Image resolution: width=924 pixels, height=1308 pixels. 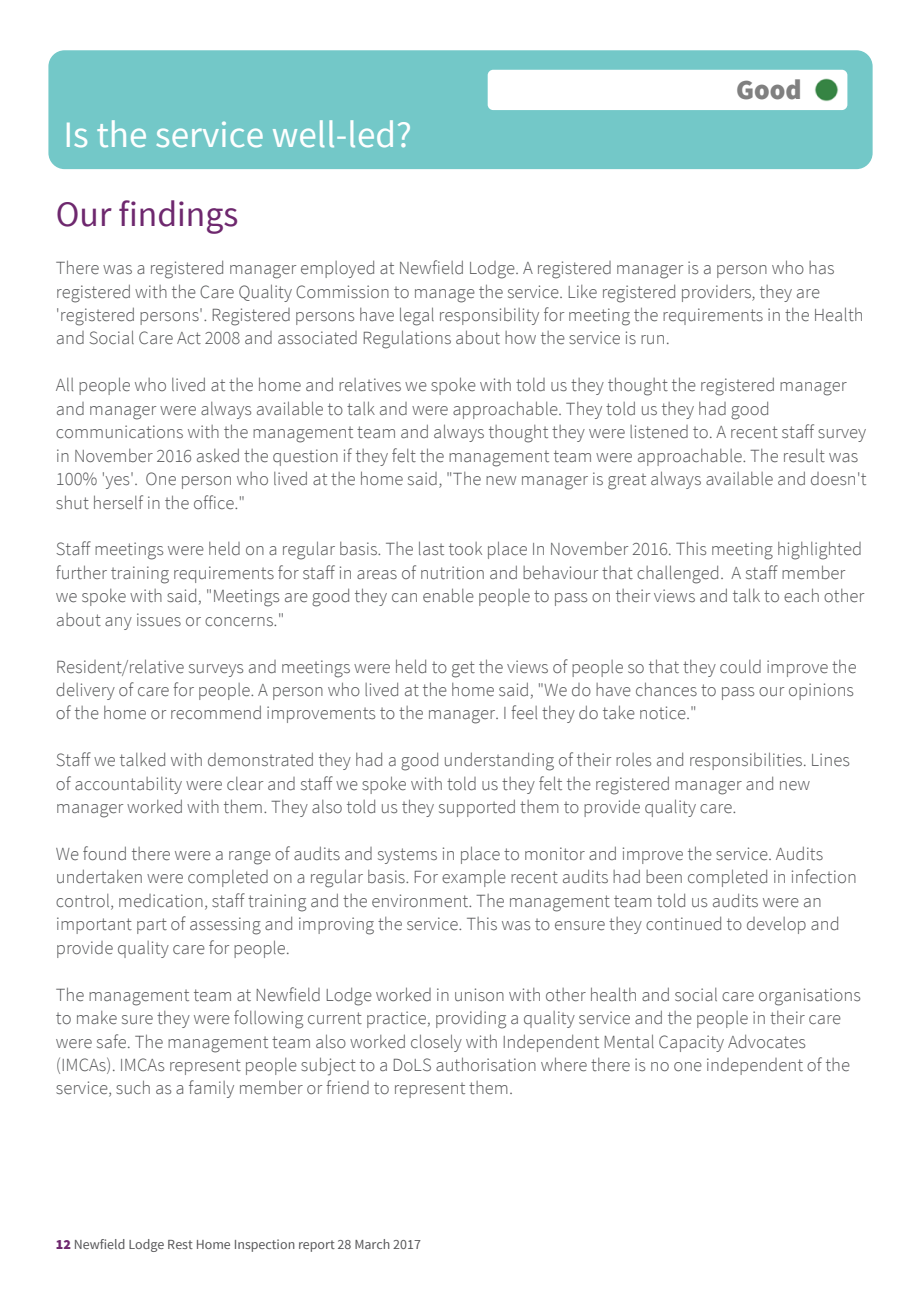 I want to click on findings, so click(x=178, y=217).
